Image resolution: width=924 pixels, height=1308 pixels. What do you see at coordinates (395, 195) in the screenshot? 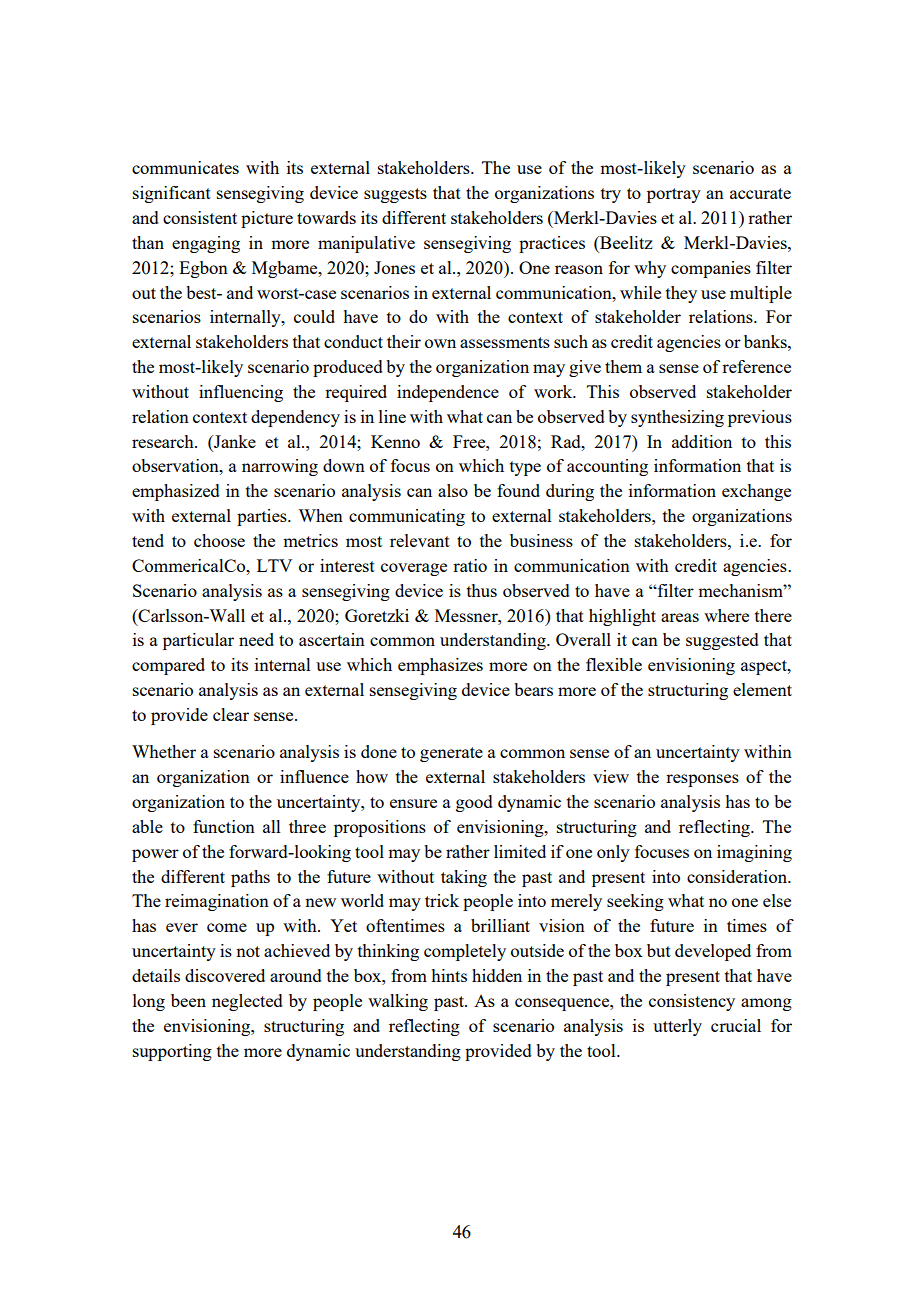
I see `suggests` at bounding box center [395, 195].
